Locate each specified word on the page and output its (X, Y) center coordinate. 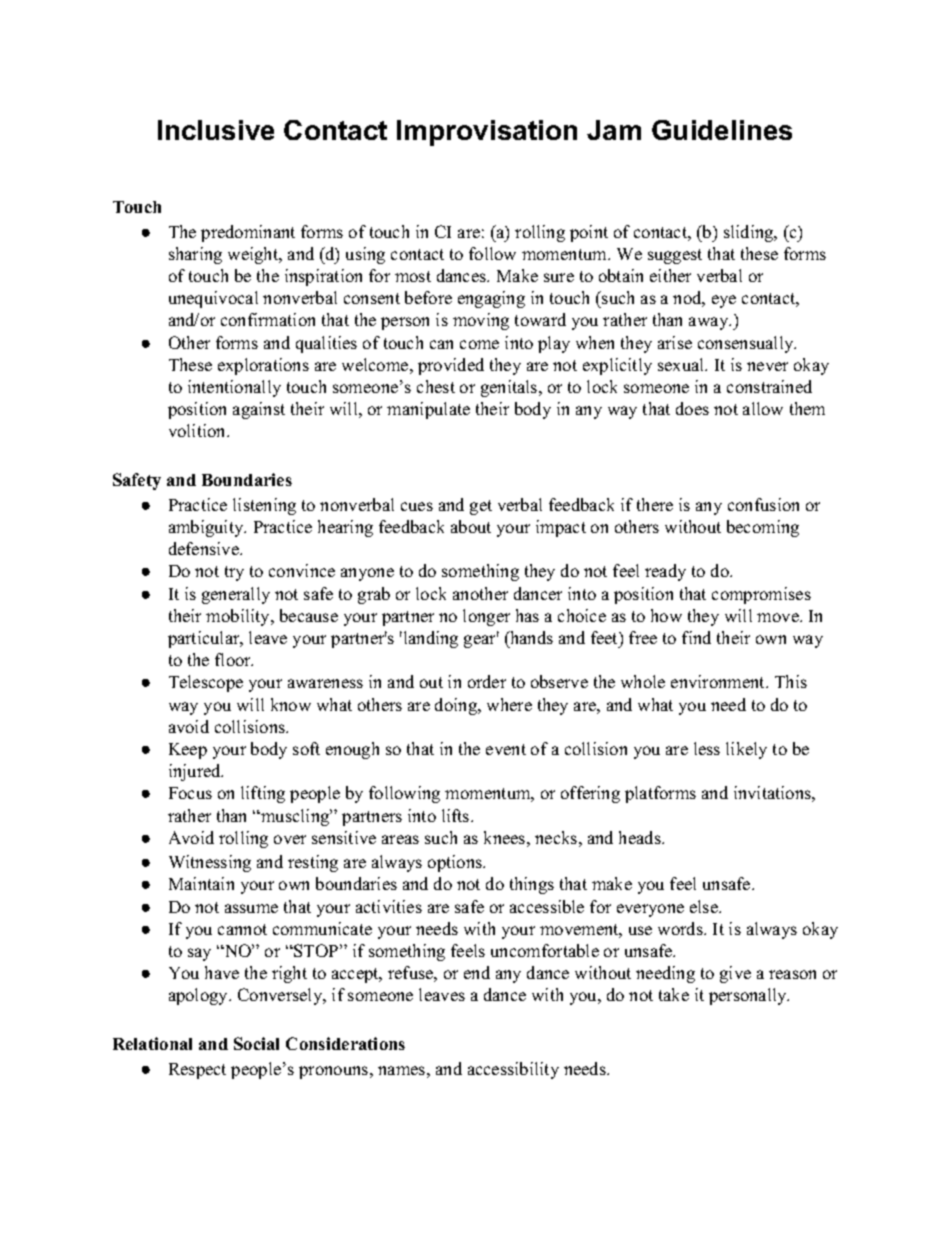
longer (486, 617)
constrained (769, 386)
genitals (510, 388)
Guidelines (722, 130)
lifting (263, 794)
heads (641, 837)
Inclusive (216, 130)
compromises (761, 595)
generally (236, 595)
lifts (457, 815)
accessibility (513, 1070)
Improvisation (487, 133)
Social (256, 1043)
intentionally (234, 388)
